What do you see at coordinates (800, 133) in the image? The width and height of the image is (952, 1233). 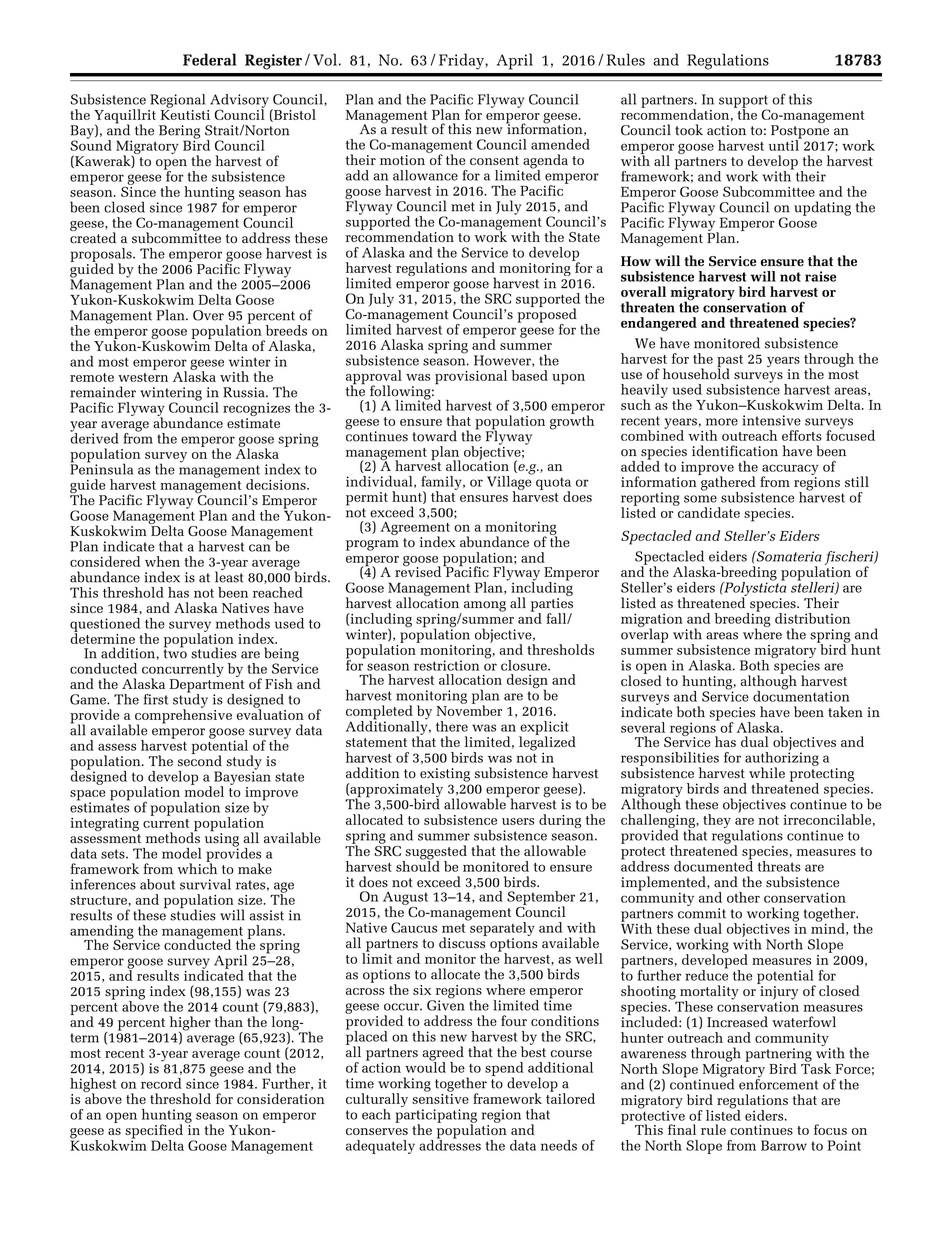 I see `Postpone` at bounding box center [800, 133].
